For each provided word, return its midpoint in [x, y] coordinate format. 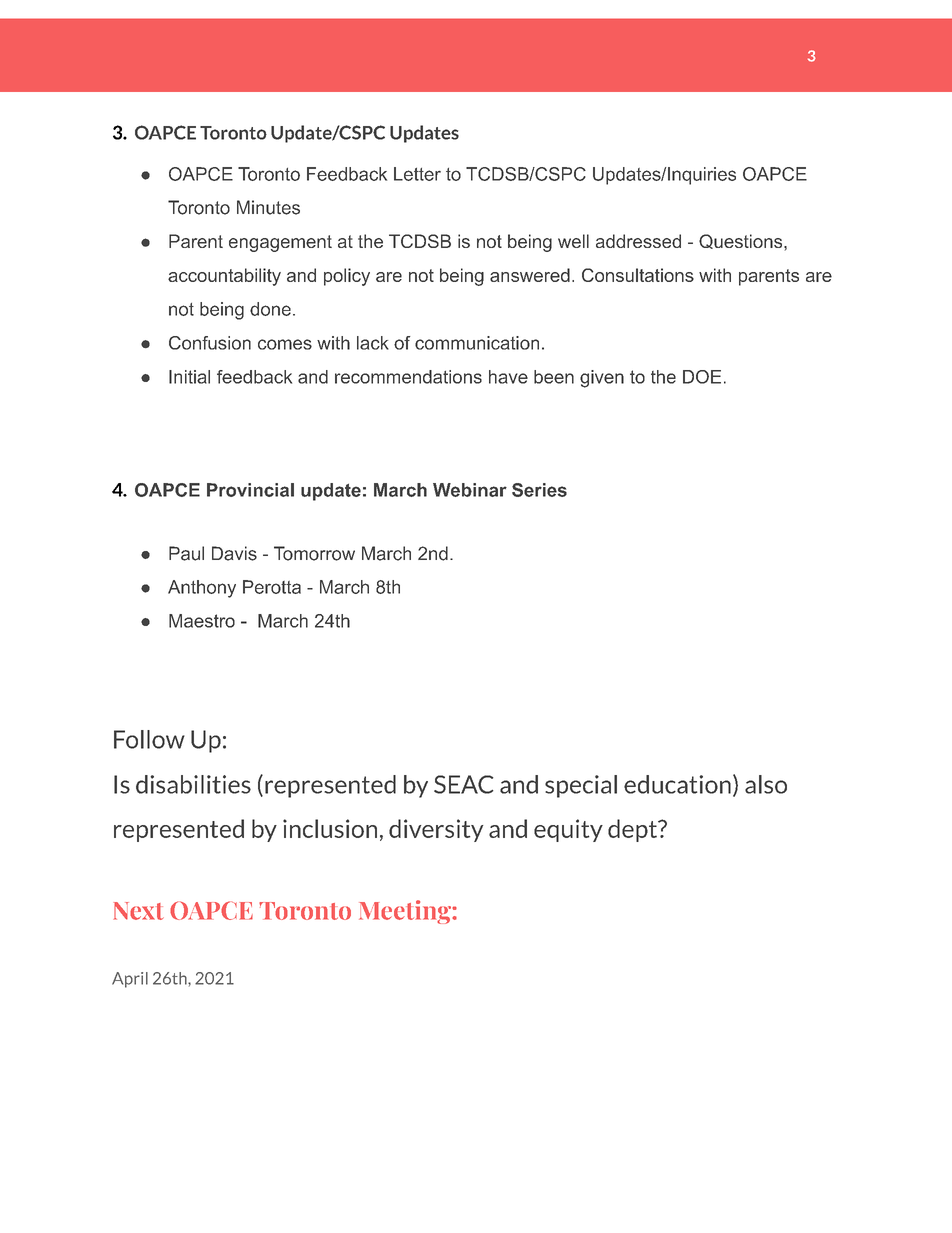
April [130, 980]
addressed [638, 241]
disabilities [193, 784]
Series [539, 490]
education [677, 784]
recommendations [408, 377]
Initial [189, 377]
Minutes [268, 207]
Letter [417, 174]
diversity [436, 830]
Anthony [202, 589]
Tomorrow [314, 553]
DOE [702, 377]
